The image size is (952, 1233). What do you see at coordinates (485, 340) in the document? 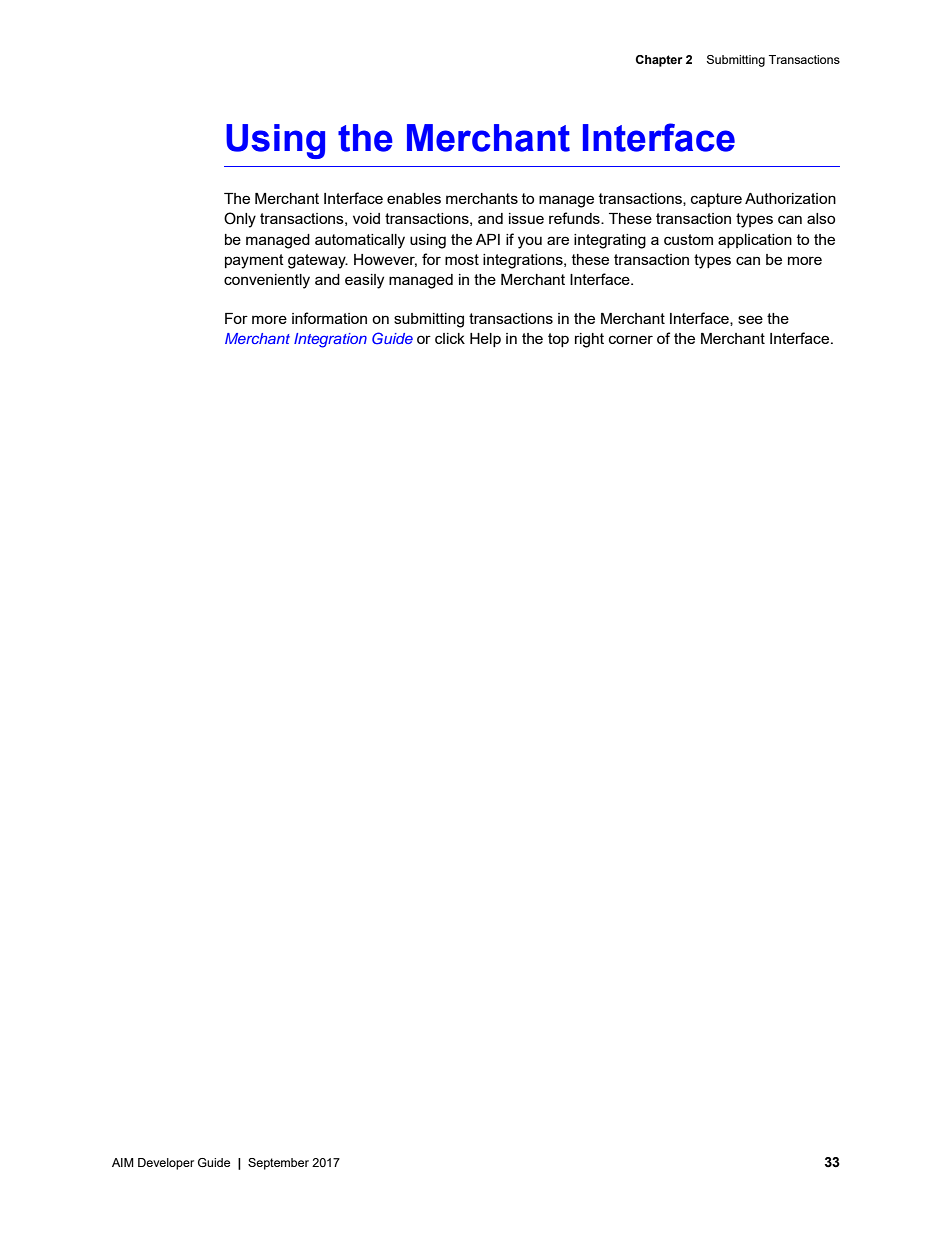
I see `Help` at bounding box center [485, 340].
